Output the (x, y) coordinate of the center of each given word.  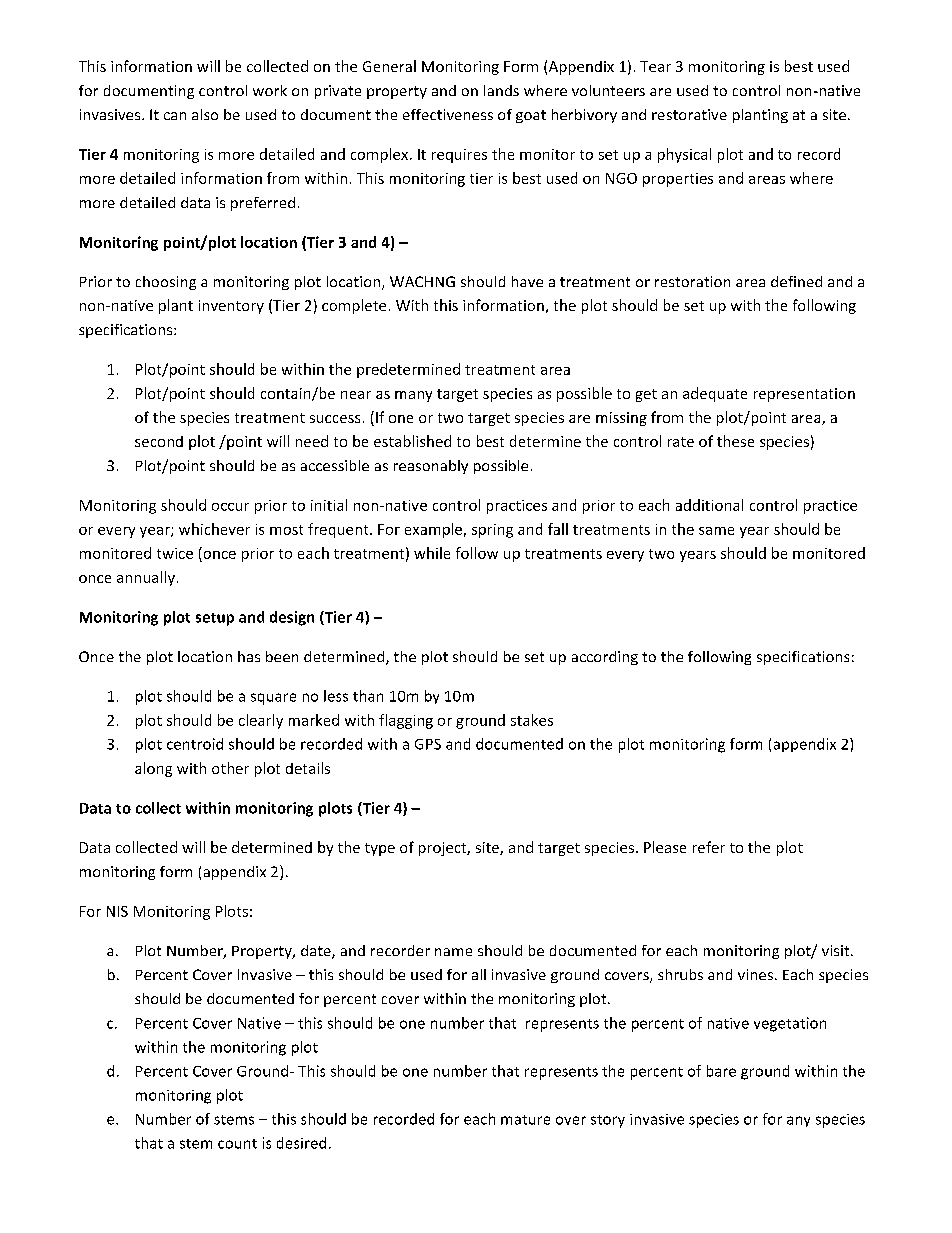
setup (215, 619)
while (432, 553)
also (205, 114)
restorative (689, 114)
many (413, 396)
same (716, 531)
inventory (231, 307)
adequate (715, 394)
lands (501, 90)
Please (665, 847)
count (237, 1144)
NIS (117, 911)
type (380, 849)
